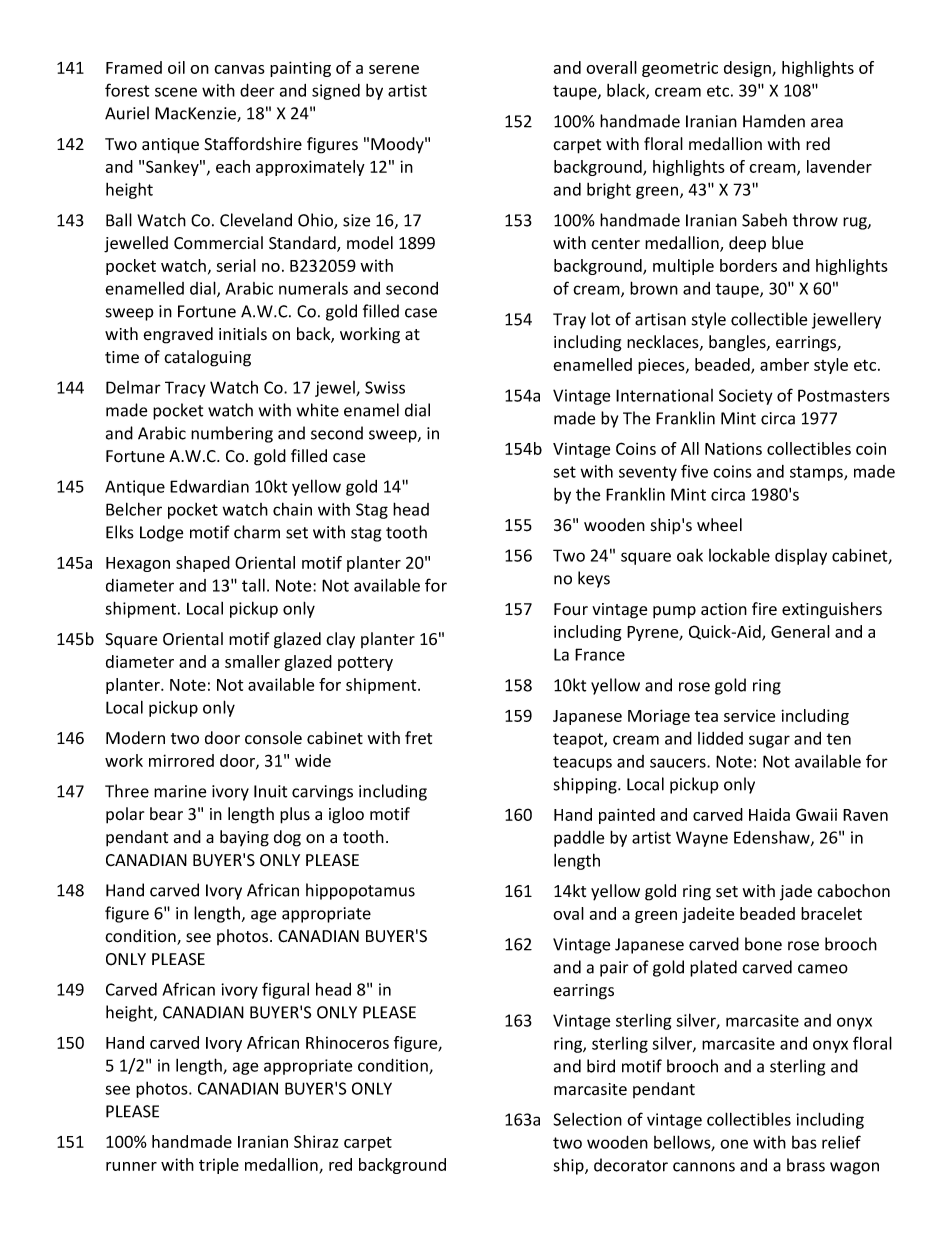  What do you see at coordinates (733, 448) in the page?
I see `Nations` at bounding box center [733, 448].
